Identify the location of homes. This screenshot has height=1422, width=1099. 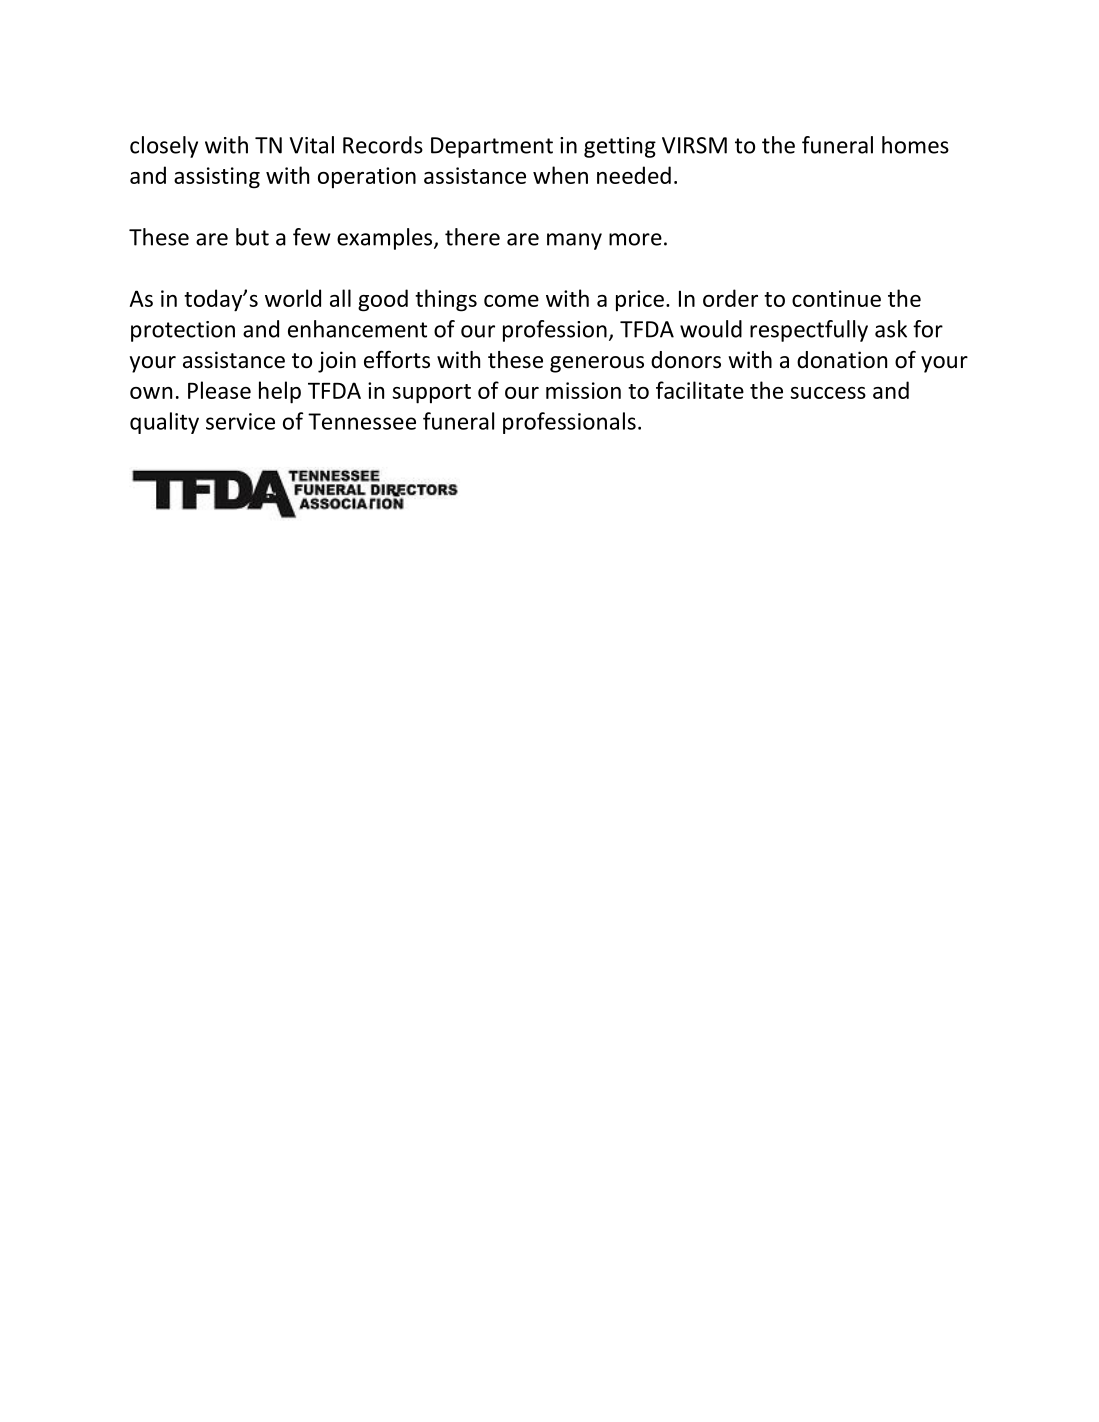
(915, 145).
